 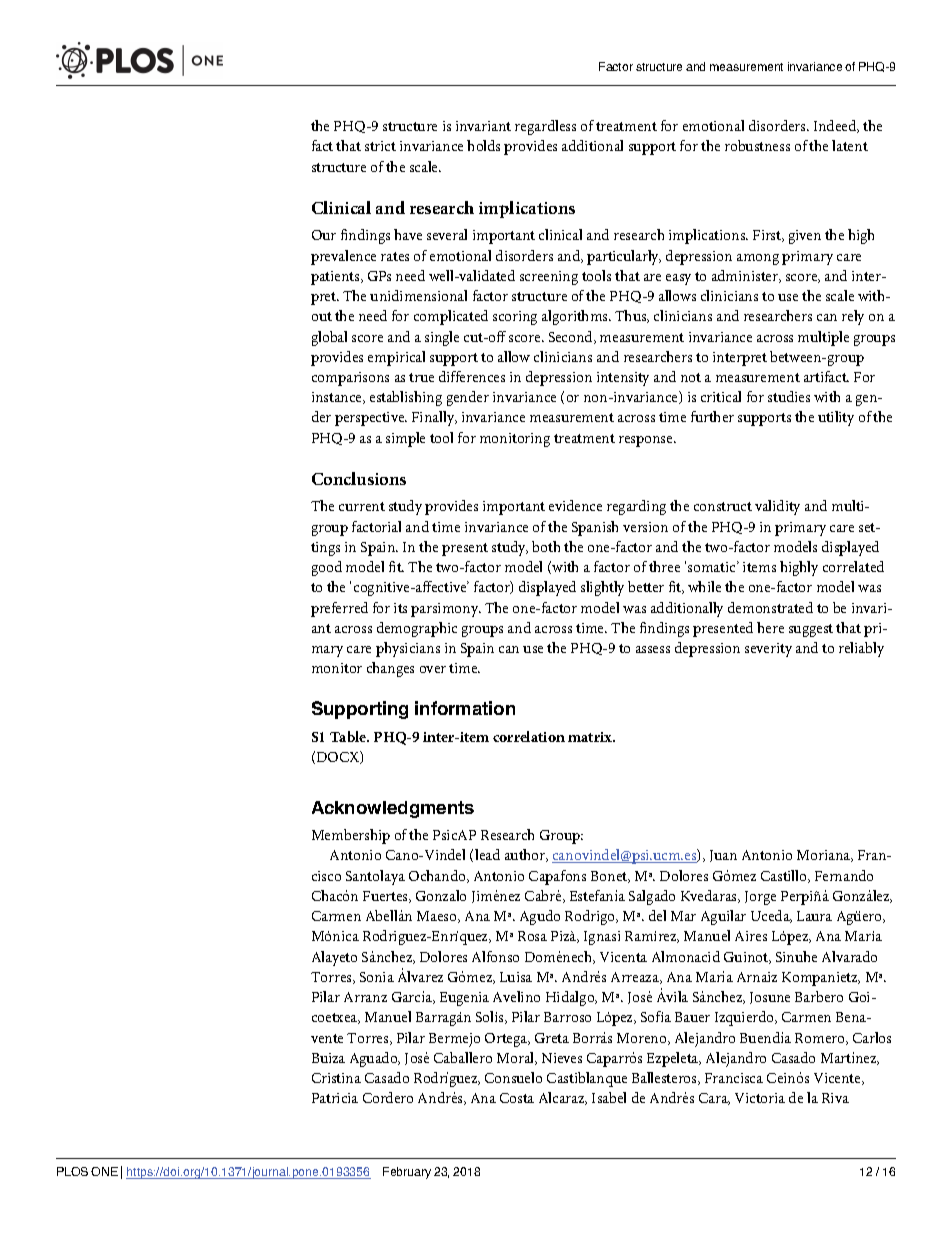 What do you see at coordinates (72, 1171) in the page?
I see `PLOS` at bounding box center [72, 1171].
